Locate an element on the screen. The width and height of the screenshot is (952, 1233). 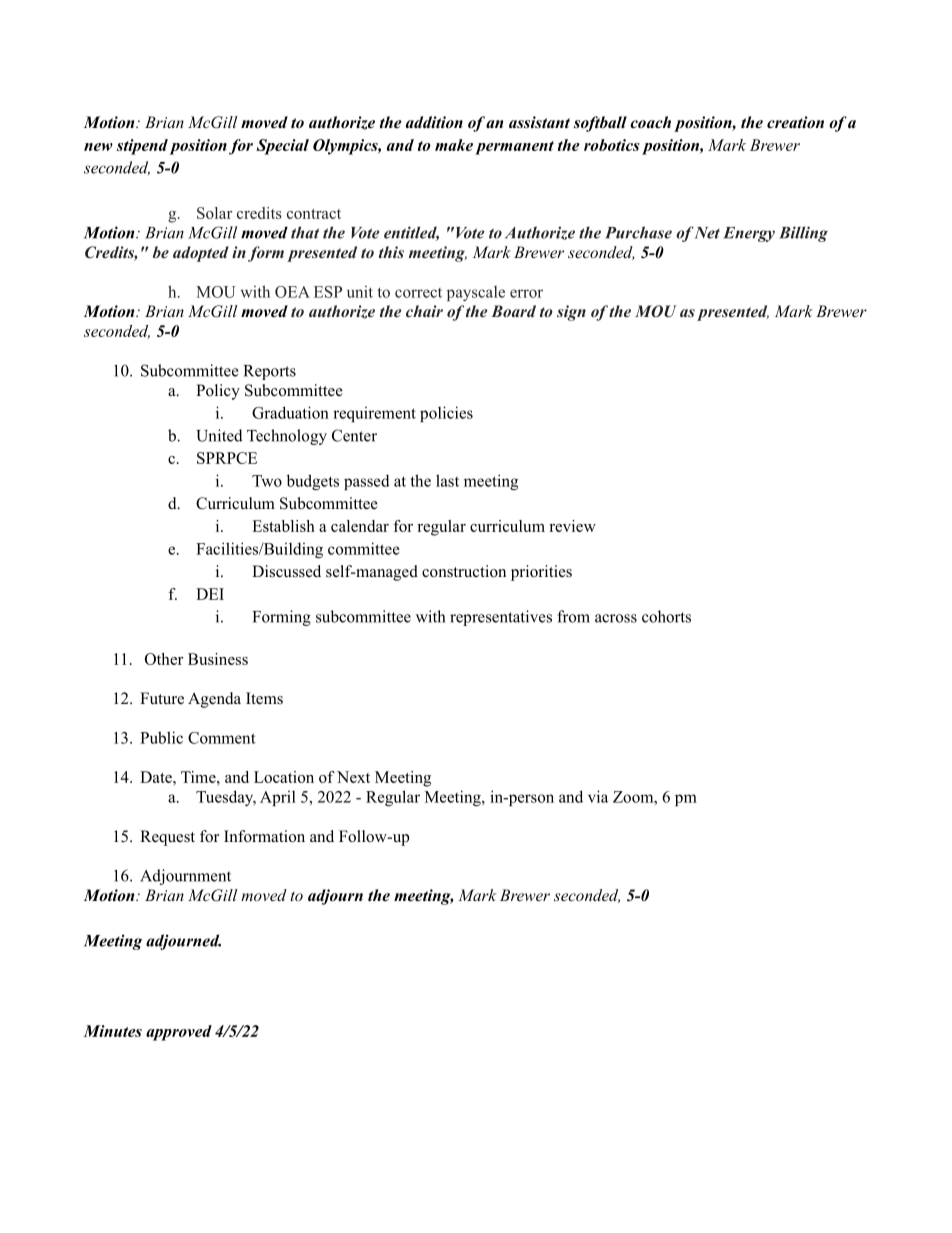
cohorts is located at coordinates (666, 616).
